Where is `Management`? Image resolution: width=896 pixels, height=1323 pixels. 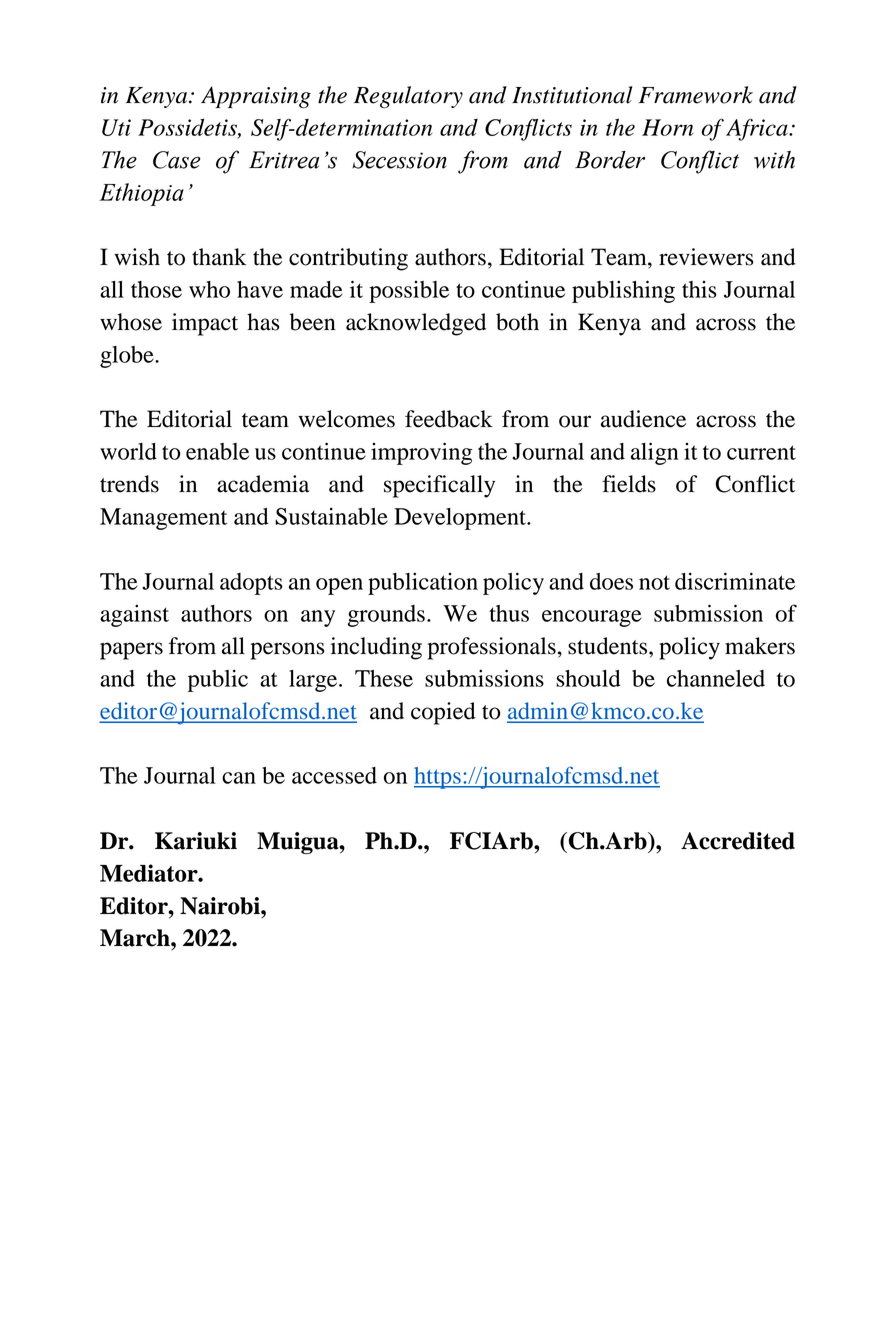
Management is located at coordinates (163, 519).
